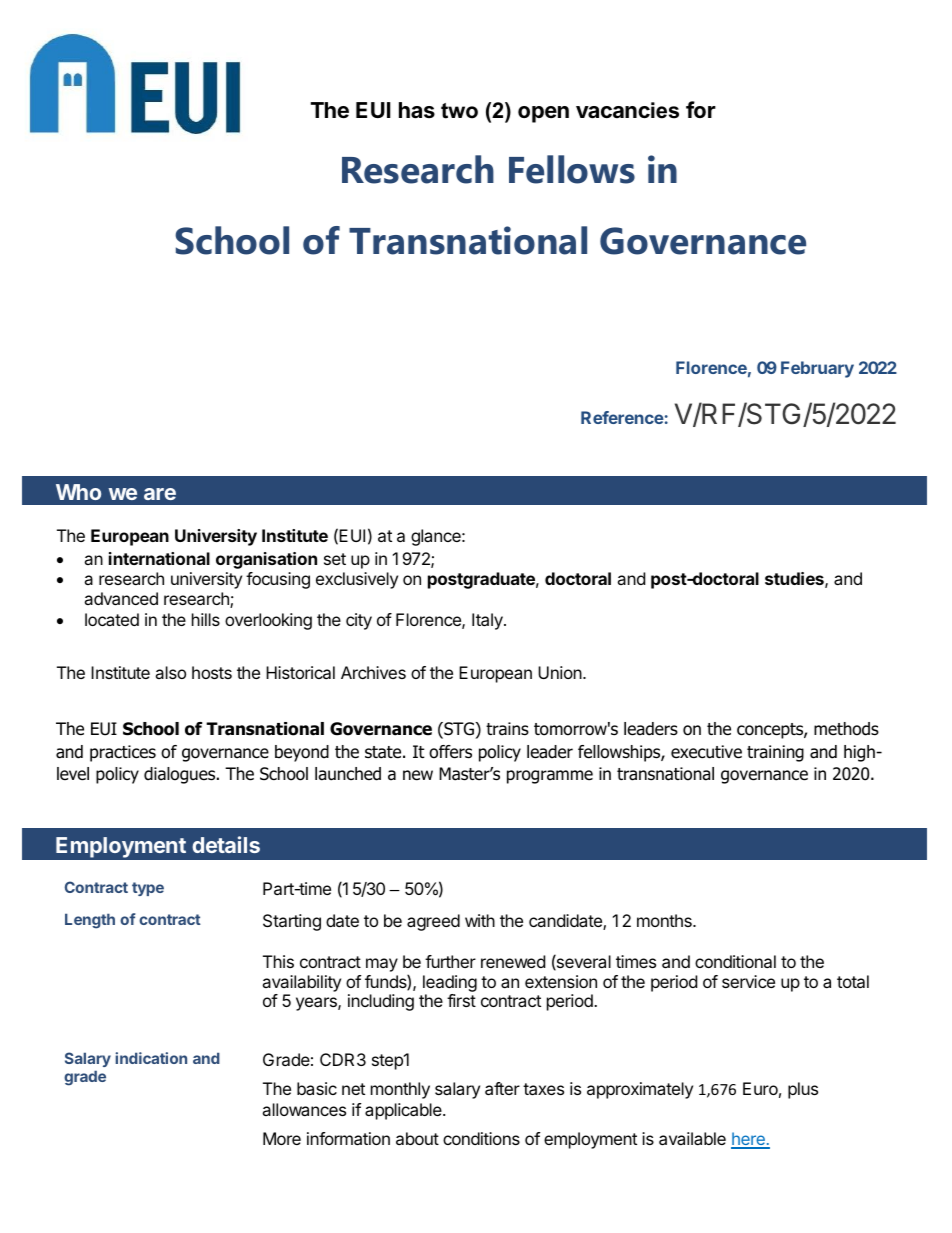 This screenshot has height=1233, width=952. What do you see at coordinates (846, 729) in the screenshot?
I see `methods` at bounding box center [846, 729].
